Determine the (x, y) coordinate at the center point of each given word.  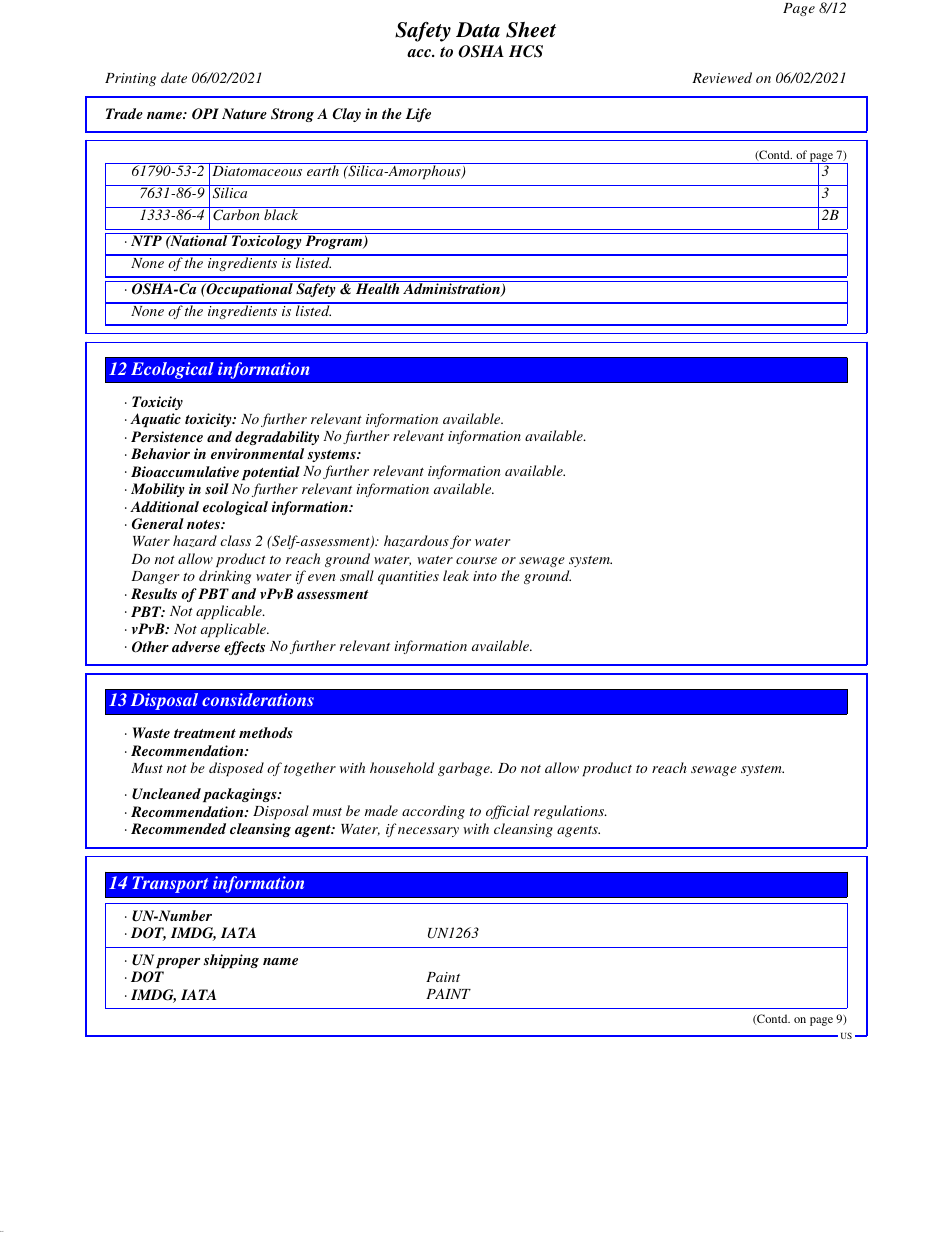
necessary (428, 832)
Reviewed (722, 77)
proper (178, 963)
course (476, 560)
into (485, 576)
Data (478, 30)
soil (217, 488)
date (174, 77)
